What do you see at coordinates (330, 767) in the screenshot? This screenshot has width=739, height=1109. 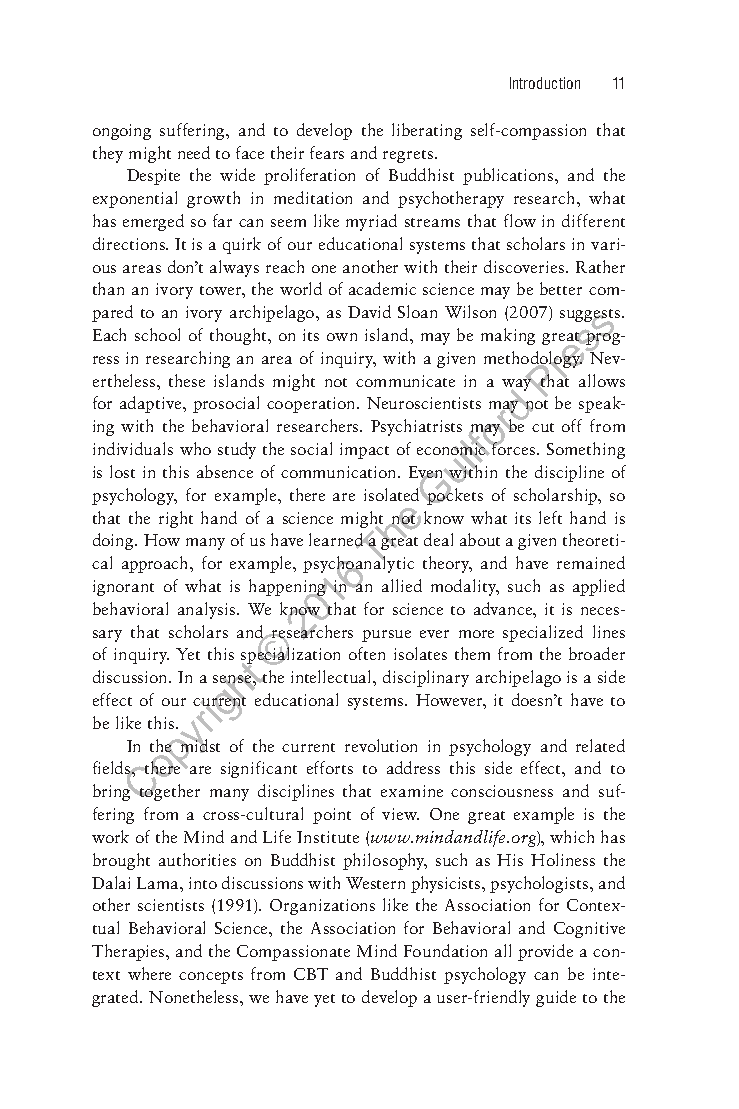 I see `efforts` at bounding box center [330, 767].
